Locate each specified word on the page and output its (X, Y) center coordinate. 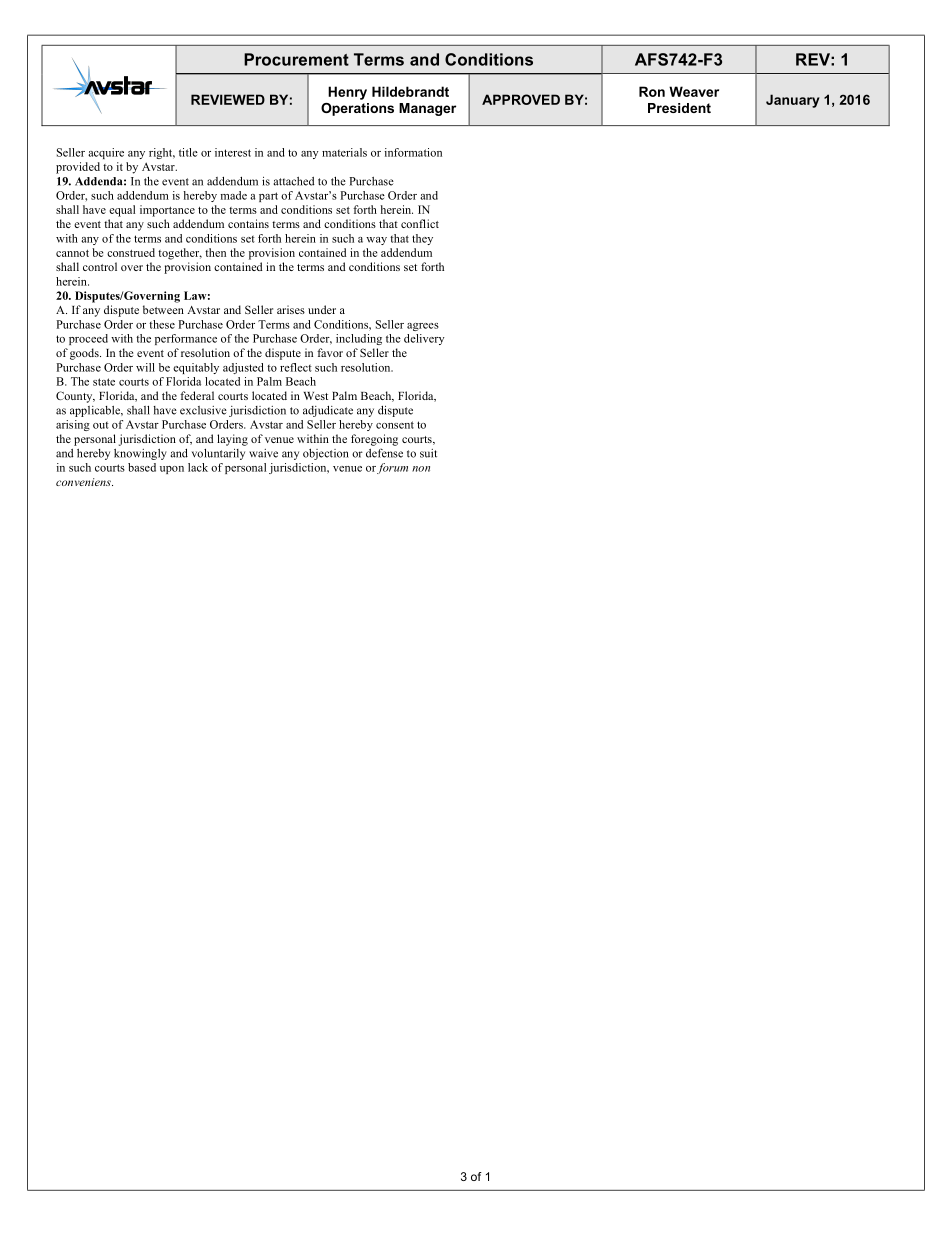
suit (428, 453)
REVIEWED (228, 99)
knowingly (140, 454)
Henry (347, 93)
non (421, 469)
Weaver (694, 91)
